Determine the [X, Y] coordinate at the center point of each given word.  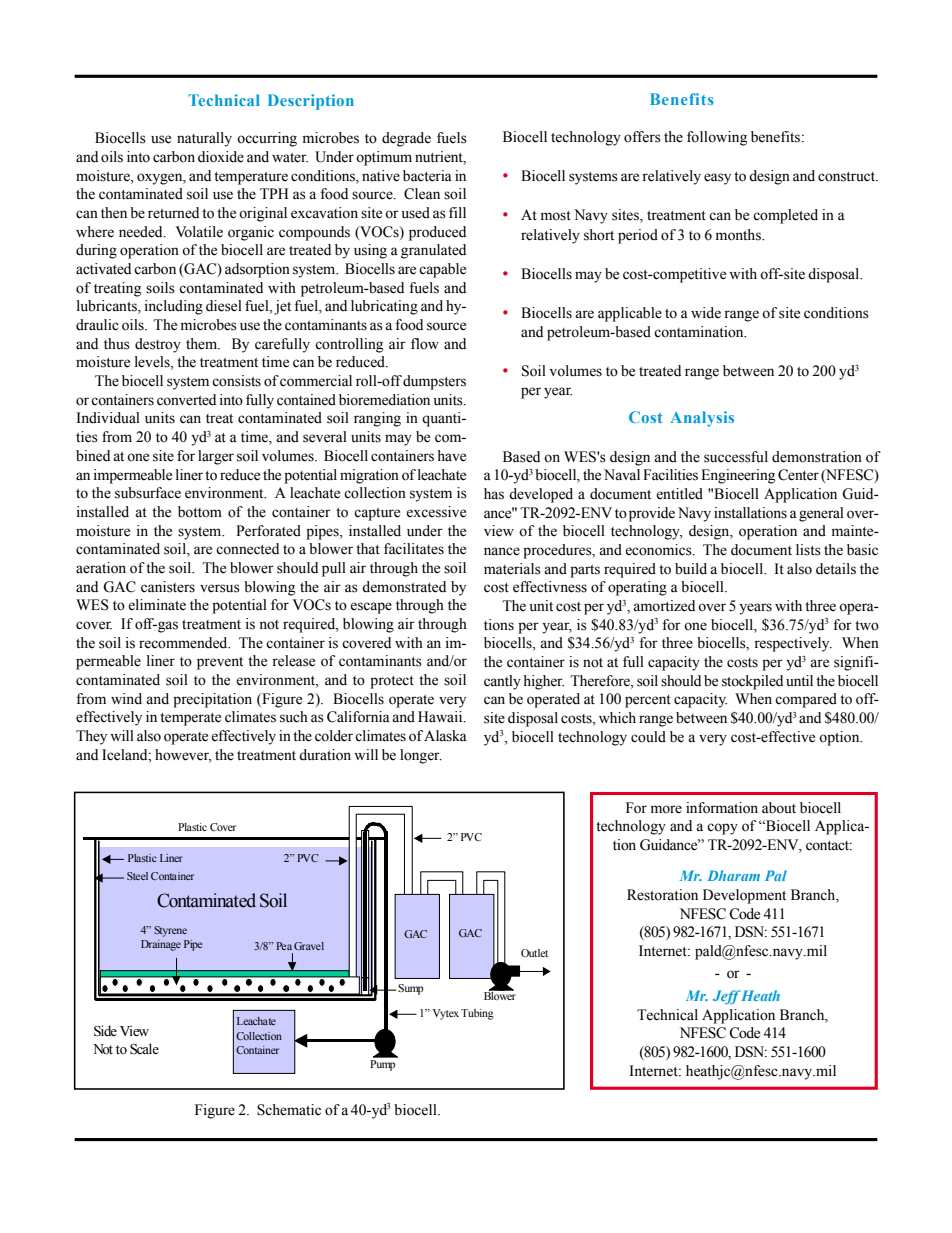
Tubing [477, 1014]
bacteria [427, 176]
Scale [144, 1049]
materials [512, 569]
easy [717, 179]
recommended [184, 643]
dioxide [221, 157]
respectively [793, 644]
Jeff [727, 997]
